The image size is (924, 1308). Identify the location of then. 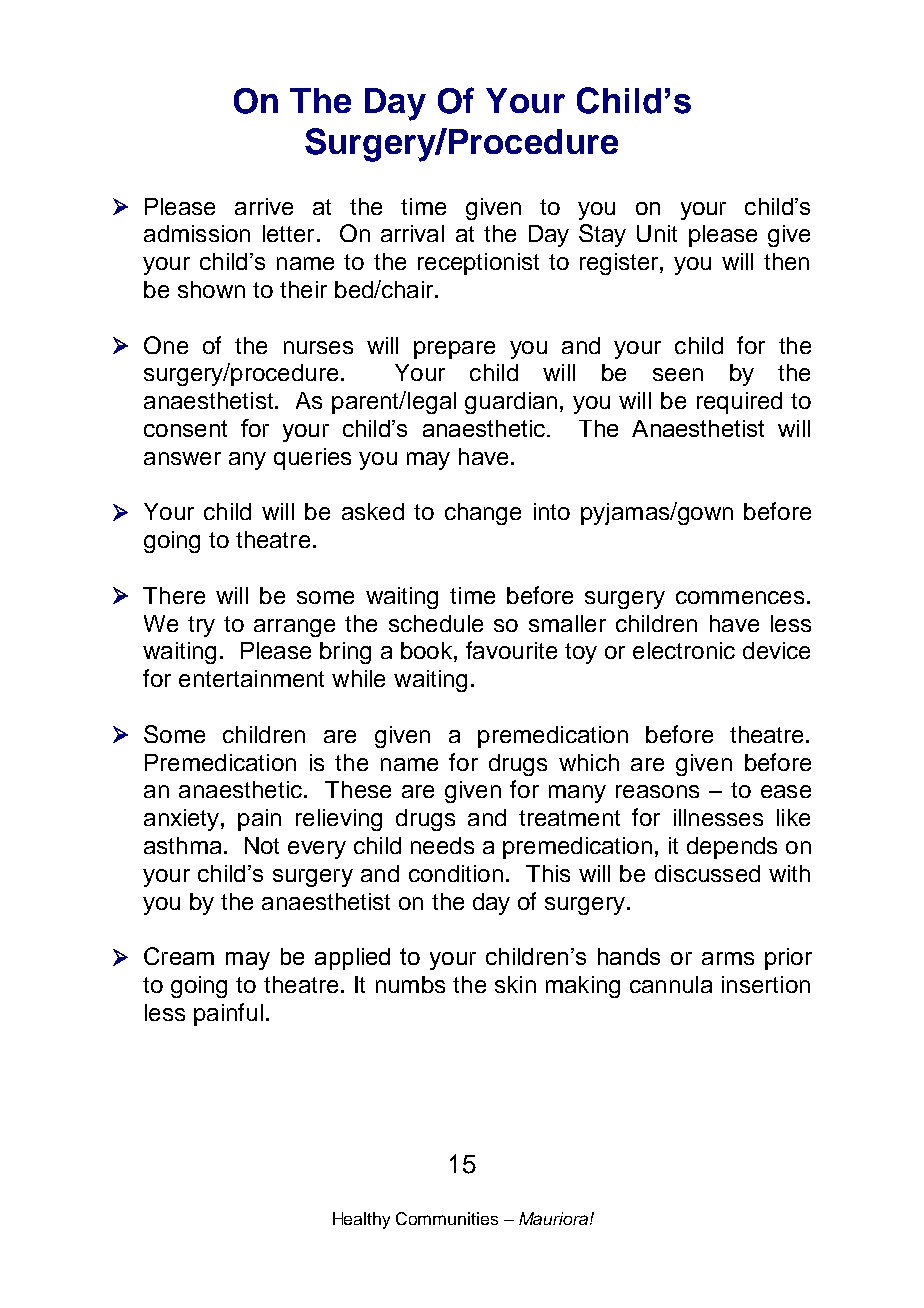
(786, 261).
